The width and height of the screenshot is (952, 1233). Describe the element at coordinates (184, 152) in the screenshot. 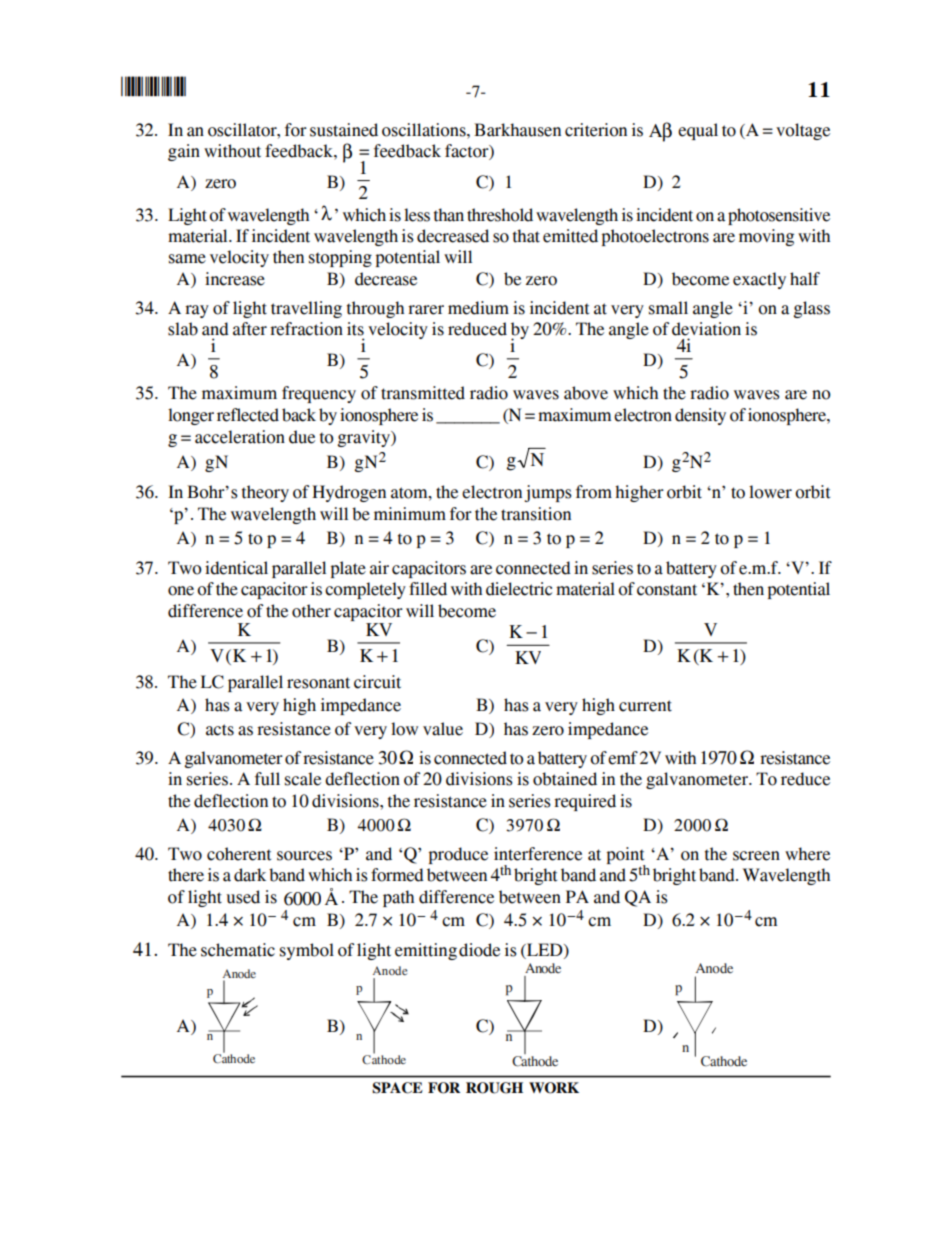

I see `gain` at that location.
